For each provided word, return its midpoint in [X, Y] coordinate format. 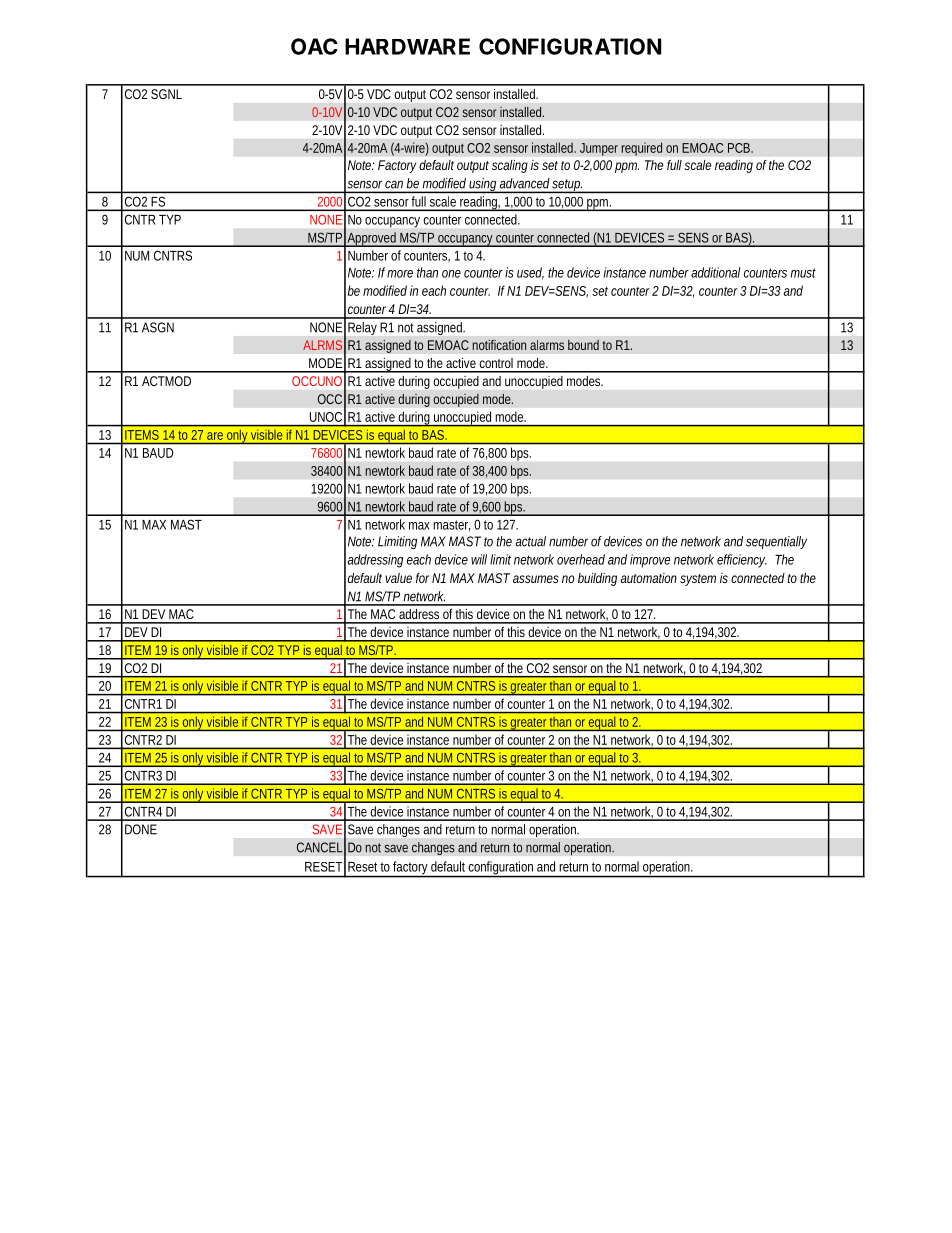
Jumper [599, 149]
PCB [739, 148]
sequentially [776, 542]
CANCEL [319, 847]
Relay [362, 328]
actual [530, 541]
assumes [536, 579]
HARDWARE [407, 46]
